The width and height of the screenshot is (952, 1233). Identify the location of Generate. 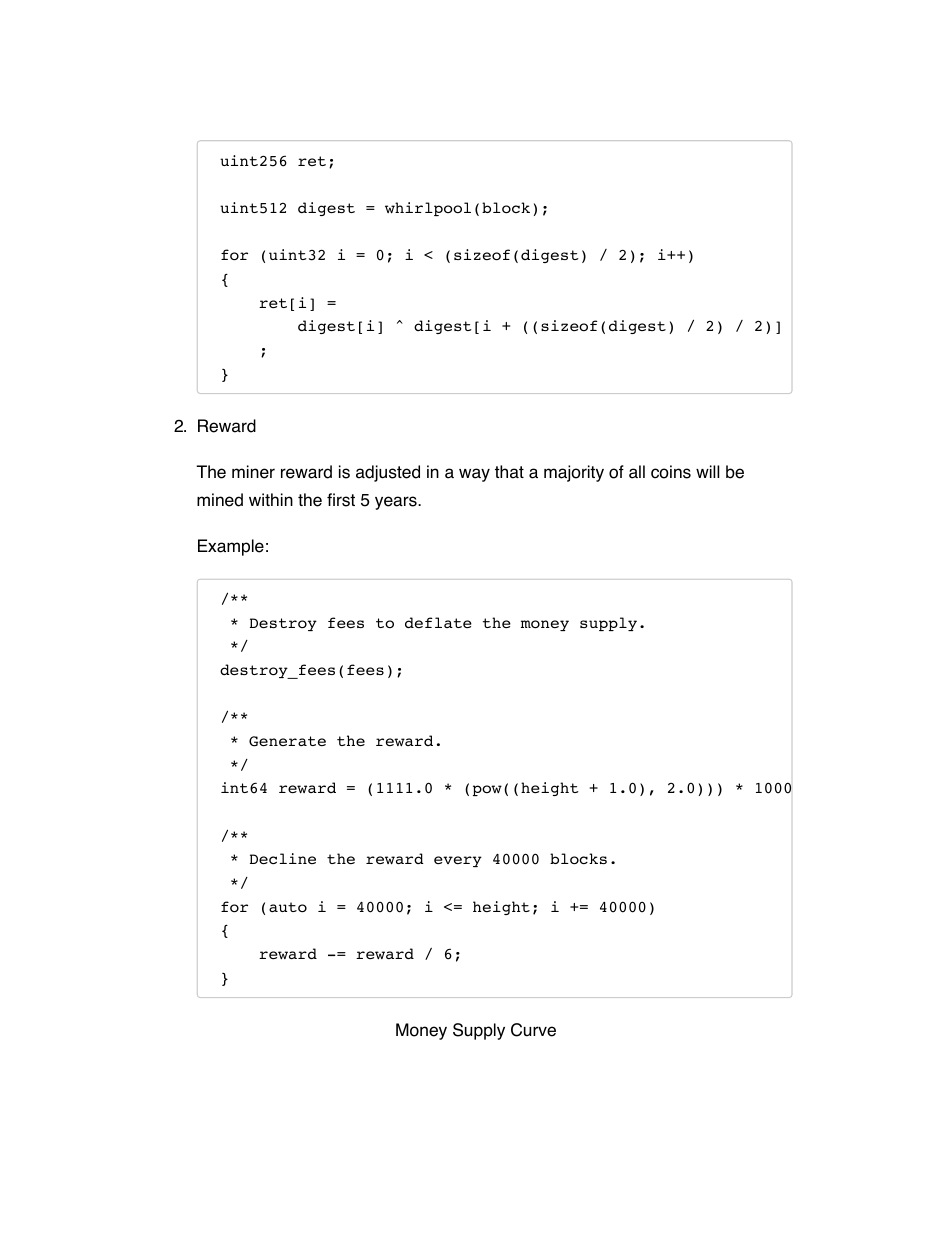
(287, 741).
